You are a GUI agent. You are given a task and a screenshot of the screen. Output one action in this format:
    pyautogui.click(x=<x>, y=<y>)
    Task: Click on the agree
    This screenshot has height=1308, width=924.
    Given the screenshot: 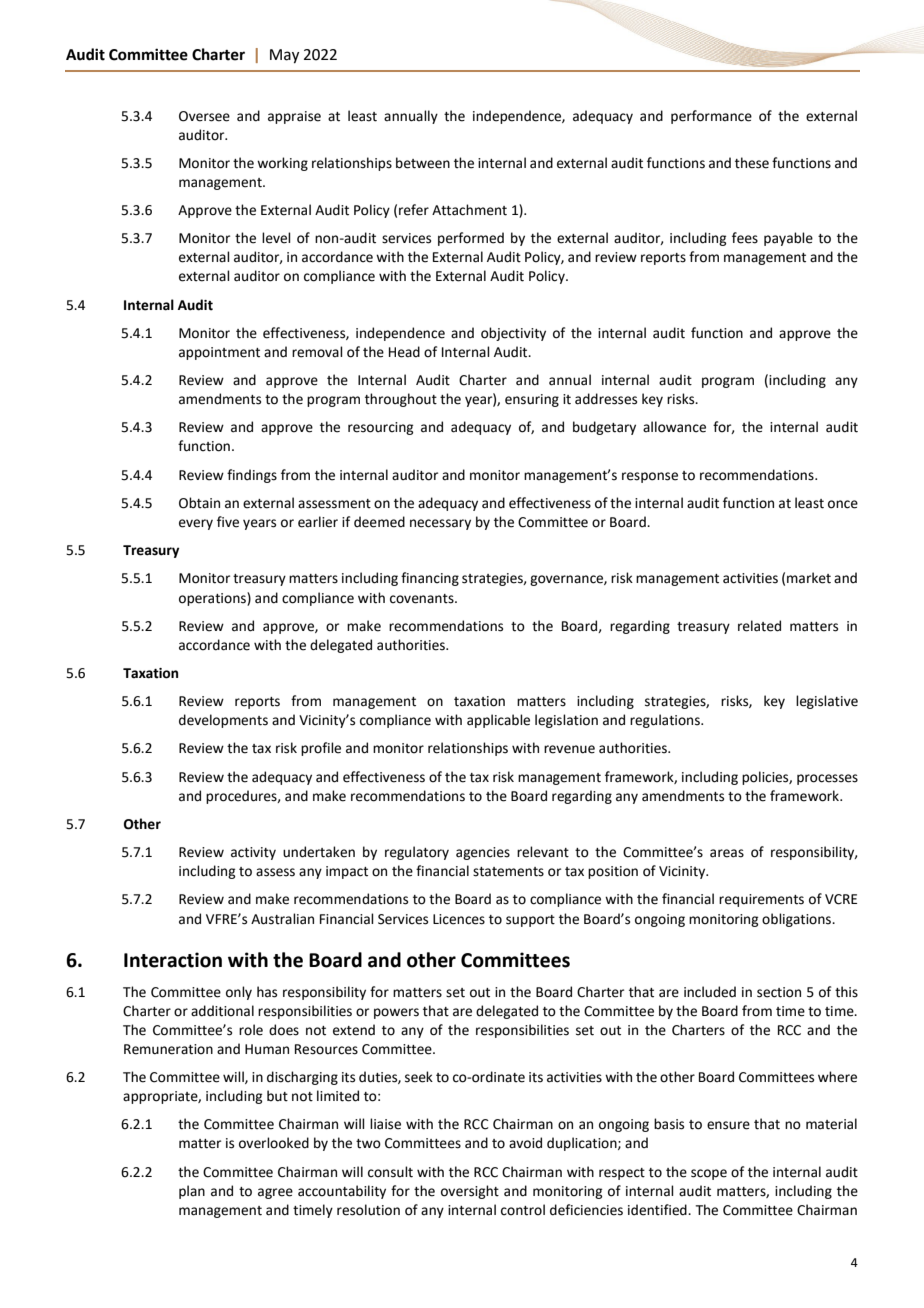 What is the action you would take?
    pyautogui.click(x=275, y=1193)
